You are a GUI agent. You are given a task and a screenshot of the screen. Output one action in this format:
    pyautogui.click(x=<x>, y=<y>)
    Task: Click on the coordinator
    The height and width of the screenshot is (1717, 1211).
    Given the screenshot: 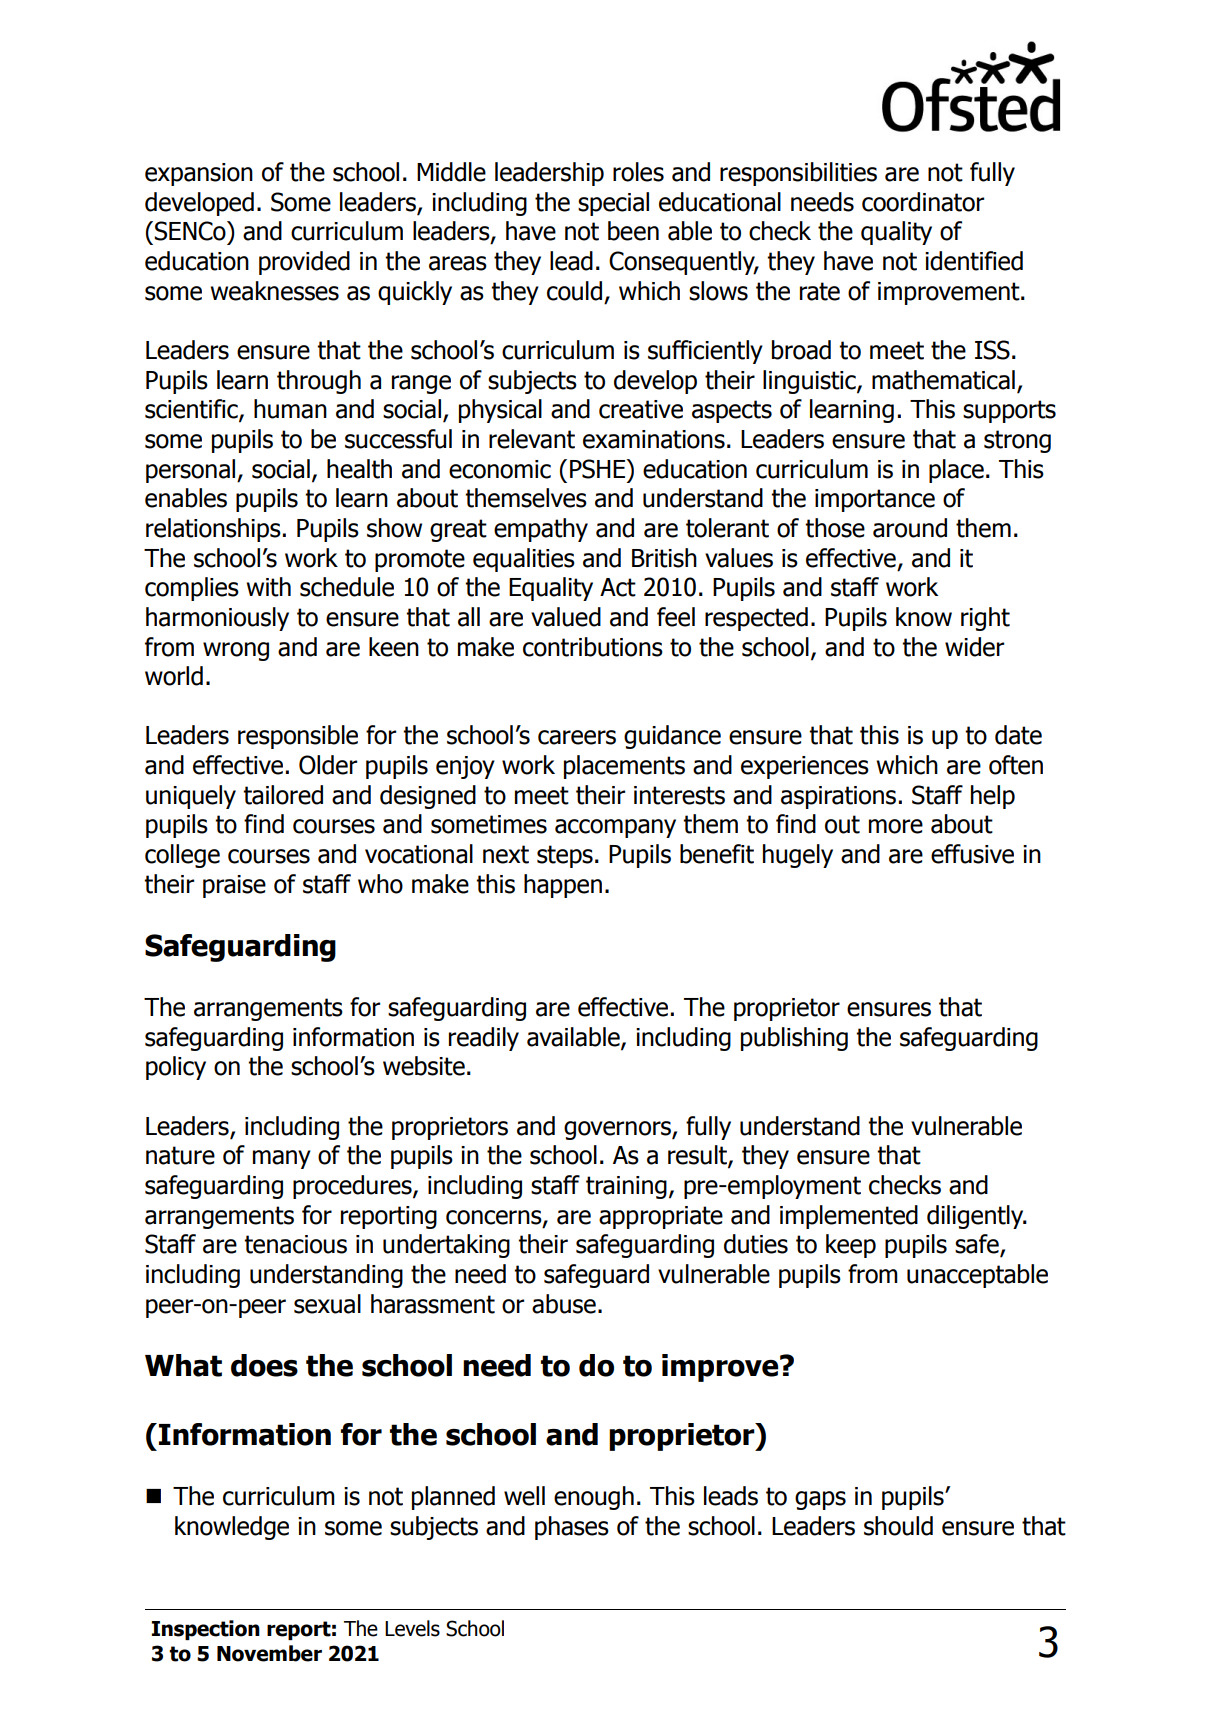 What is the action you would take?
    pyautogui.click(x=923, y=202)
